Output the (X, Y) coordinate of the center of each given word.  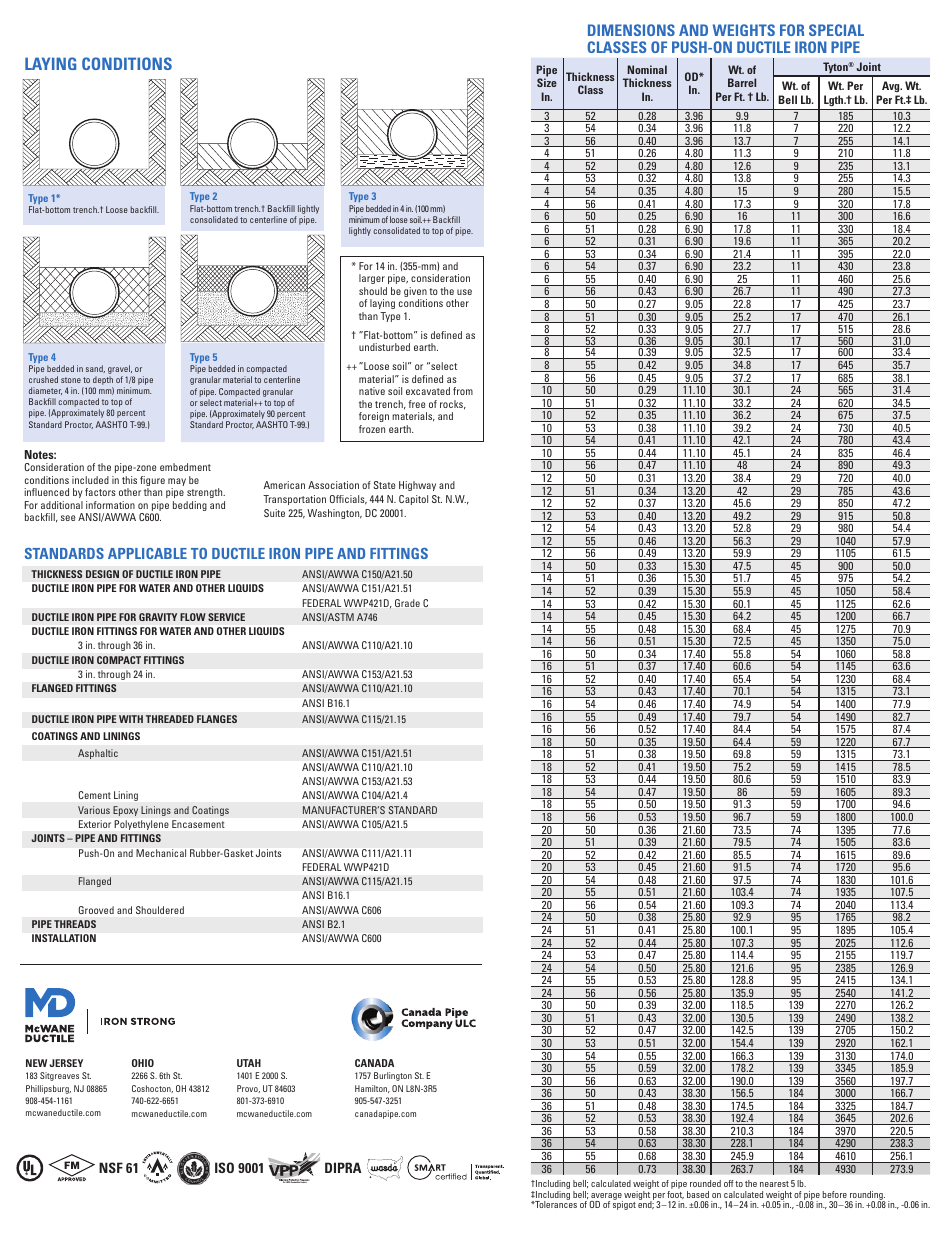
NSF (111, 1167)
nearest (774, 1184)
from (463, 391)
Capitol (413, 500)
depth (103, 382)
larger (372, 279)
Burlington (393, 1076)
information (110, 505)
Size (547, 82)
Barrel (742, 82)
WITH (131, 719)
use (464, 292)
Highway (417, 486)
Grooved (96, 910)
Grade (407, 603)
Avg (891, 88)
